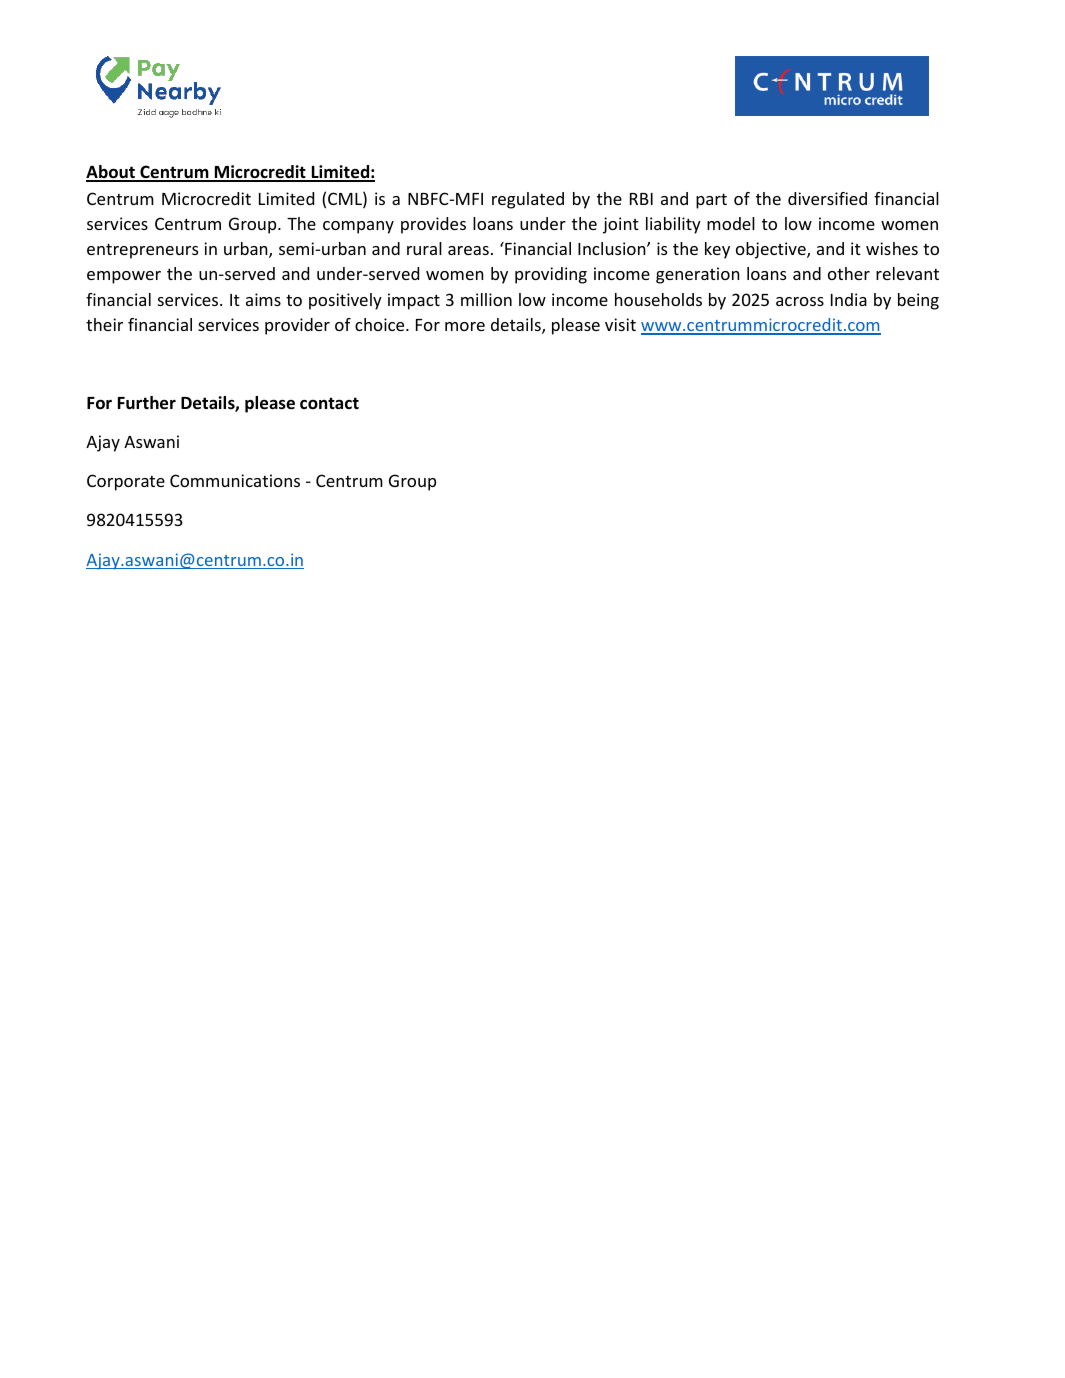 The width and height of the screenshot is (1065, 1378). I want to click on diversified, so click(827, 198).
